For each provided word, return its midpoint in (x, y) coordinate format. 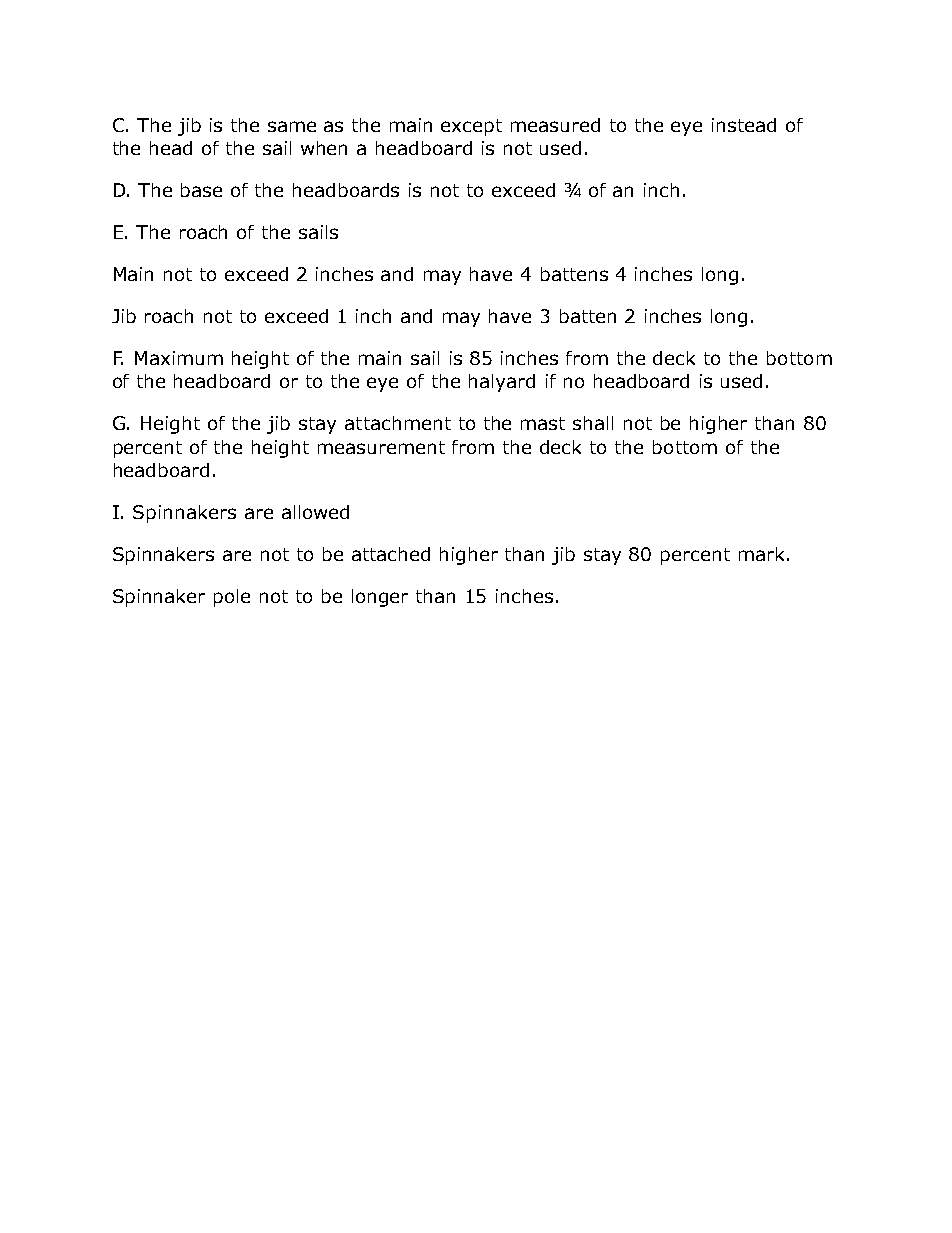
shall (593, 423)
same (292, 126)
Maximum (179, 358)
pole (232, 598)
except (471, 127)
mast (543, 423)
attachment (398, 423)
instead (744, 125)
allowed (315, 512)
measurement (381, 447)
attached (391, 554)
